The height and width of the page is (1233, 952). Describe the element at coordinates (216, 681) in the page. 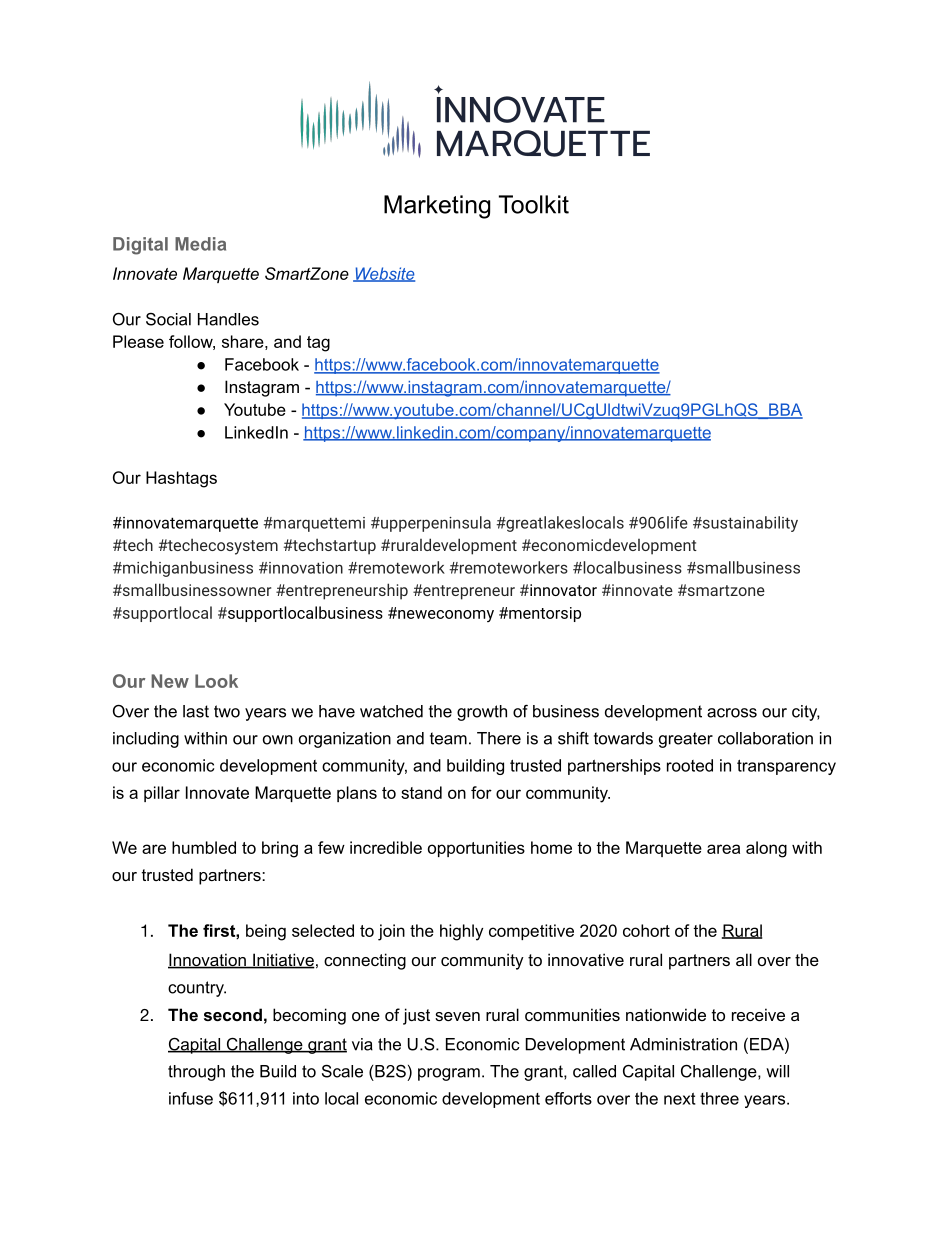

I see `Look` at that location.
